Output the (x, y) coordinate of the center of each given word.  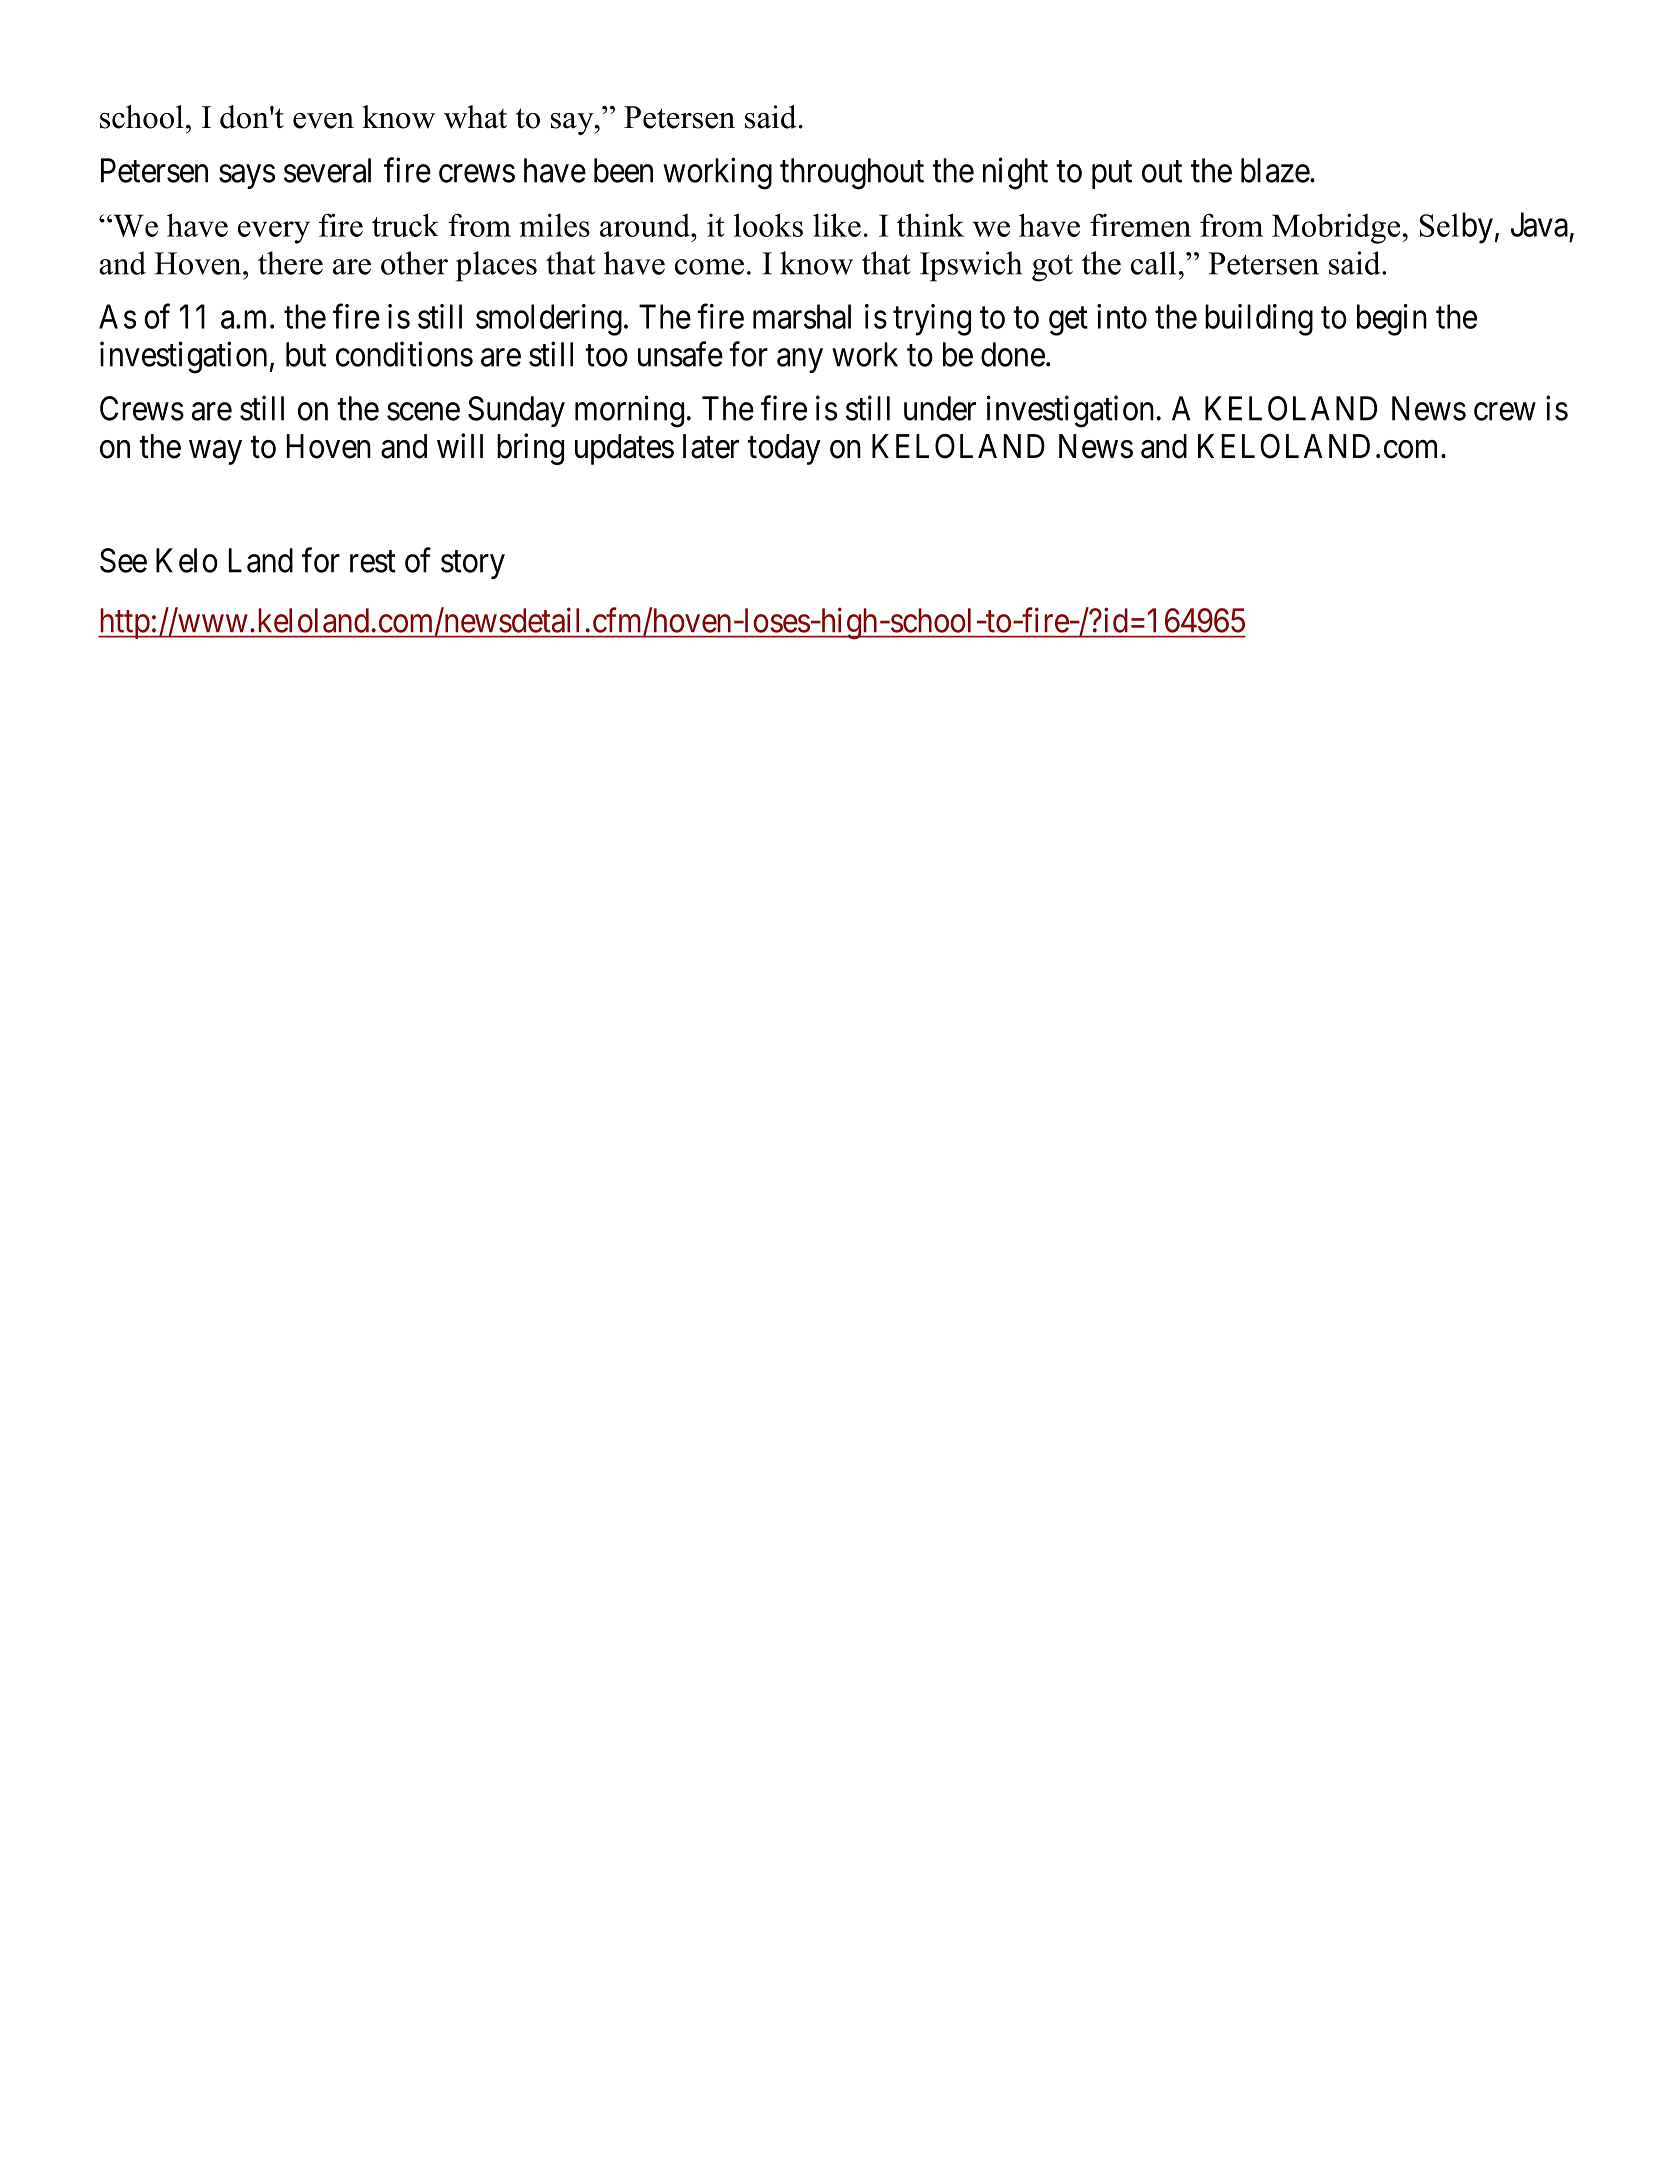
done (1013, 354)
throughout (852, 174)
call (1153, 263)
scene (423, 412)
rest (373, 562)
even (323, 121)
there (290, 263)
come (709, 267)
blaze (1275, 170)
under (940, 408)
